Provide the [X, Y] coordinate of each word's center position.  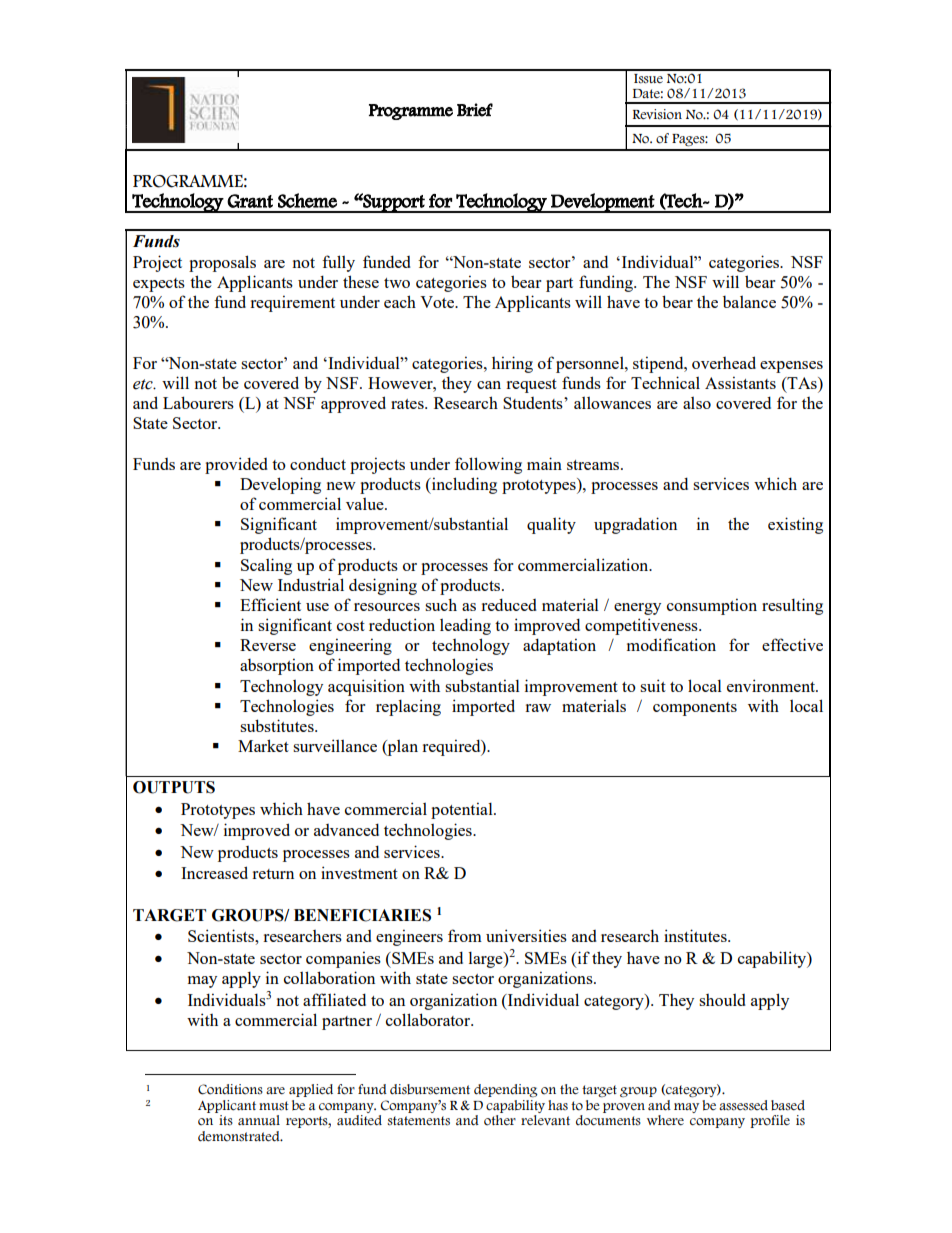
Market [263, 745]
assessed [743, 1105]
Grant [250, 201]
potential [463, 810]
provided [236, 465]
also [697, 403]
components [695, 709]
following [488, 465]
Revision [657, 114]
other [500, 1120]
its [226, 1120]
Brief [475, 110]
